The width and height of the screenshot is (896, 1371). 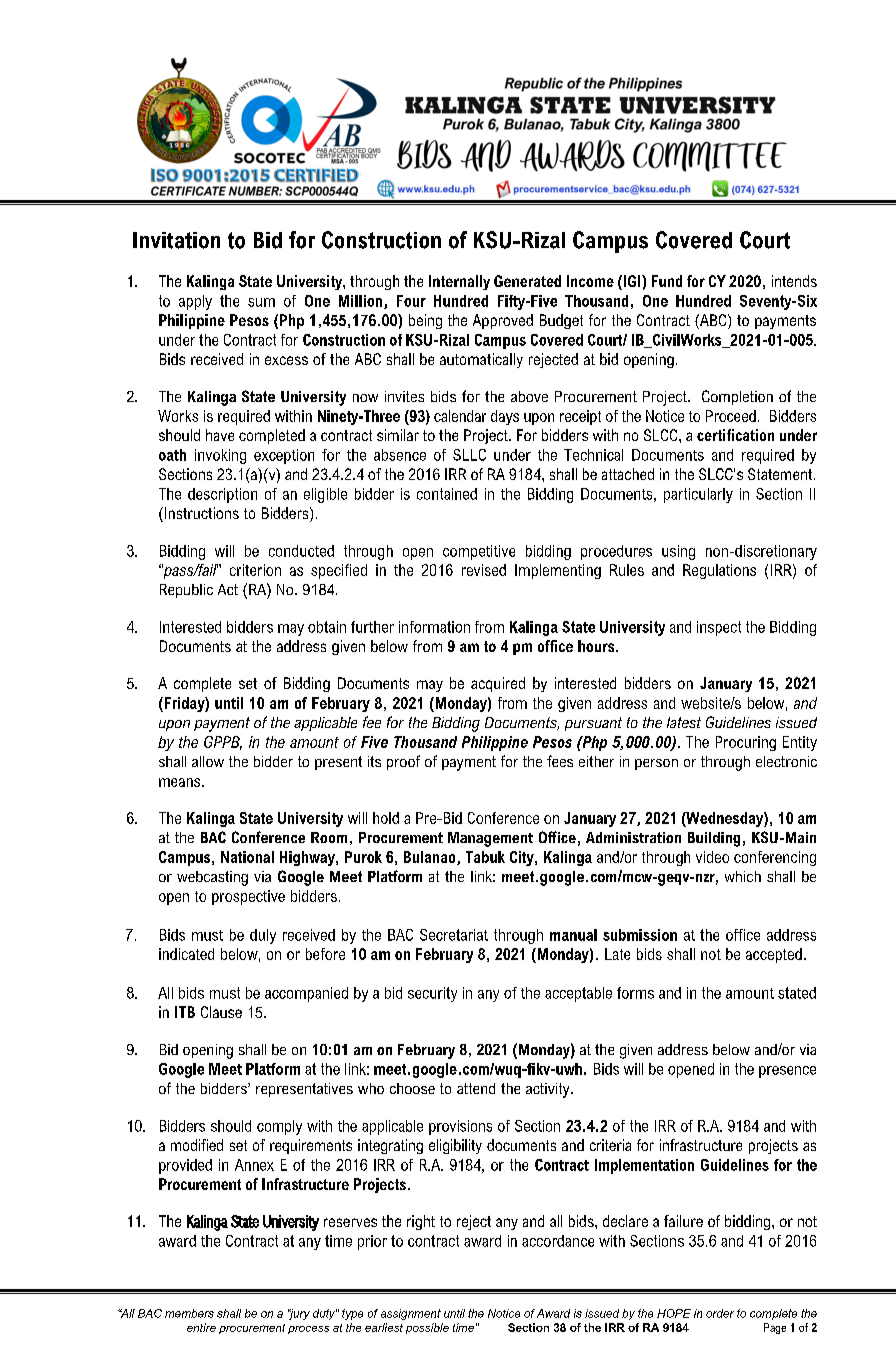 I want to click on sum, so click(x=261, y=302).
